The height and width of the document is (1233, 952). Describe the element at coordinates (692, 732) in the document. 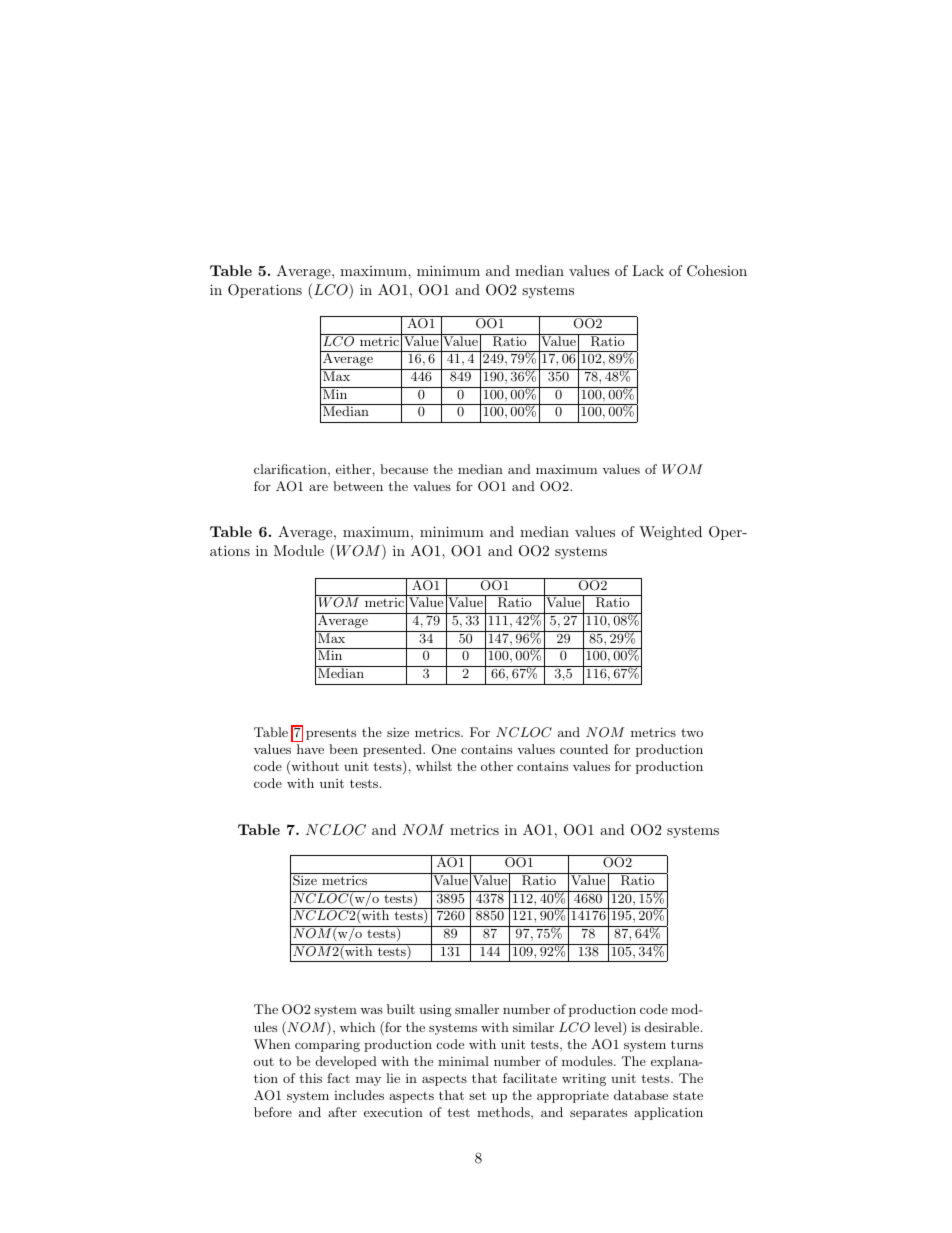

I see `two` at that location.
